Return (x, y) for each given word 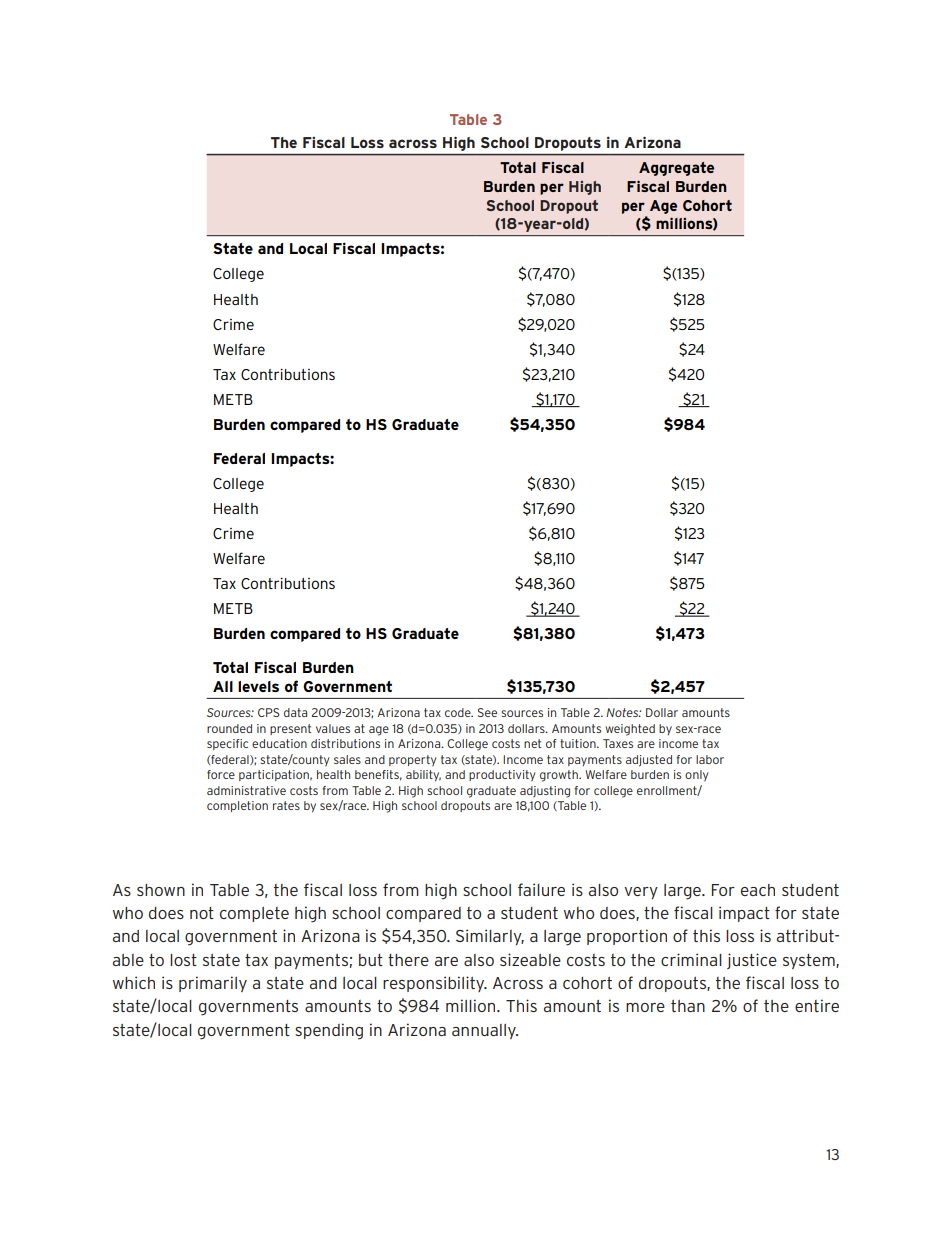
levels (258, 686)
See (487, 712)
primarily (213, 984)
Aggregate (676, 169)
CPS (269, 712)
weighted (630, 730)
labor (710, 759)
